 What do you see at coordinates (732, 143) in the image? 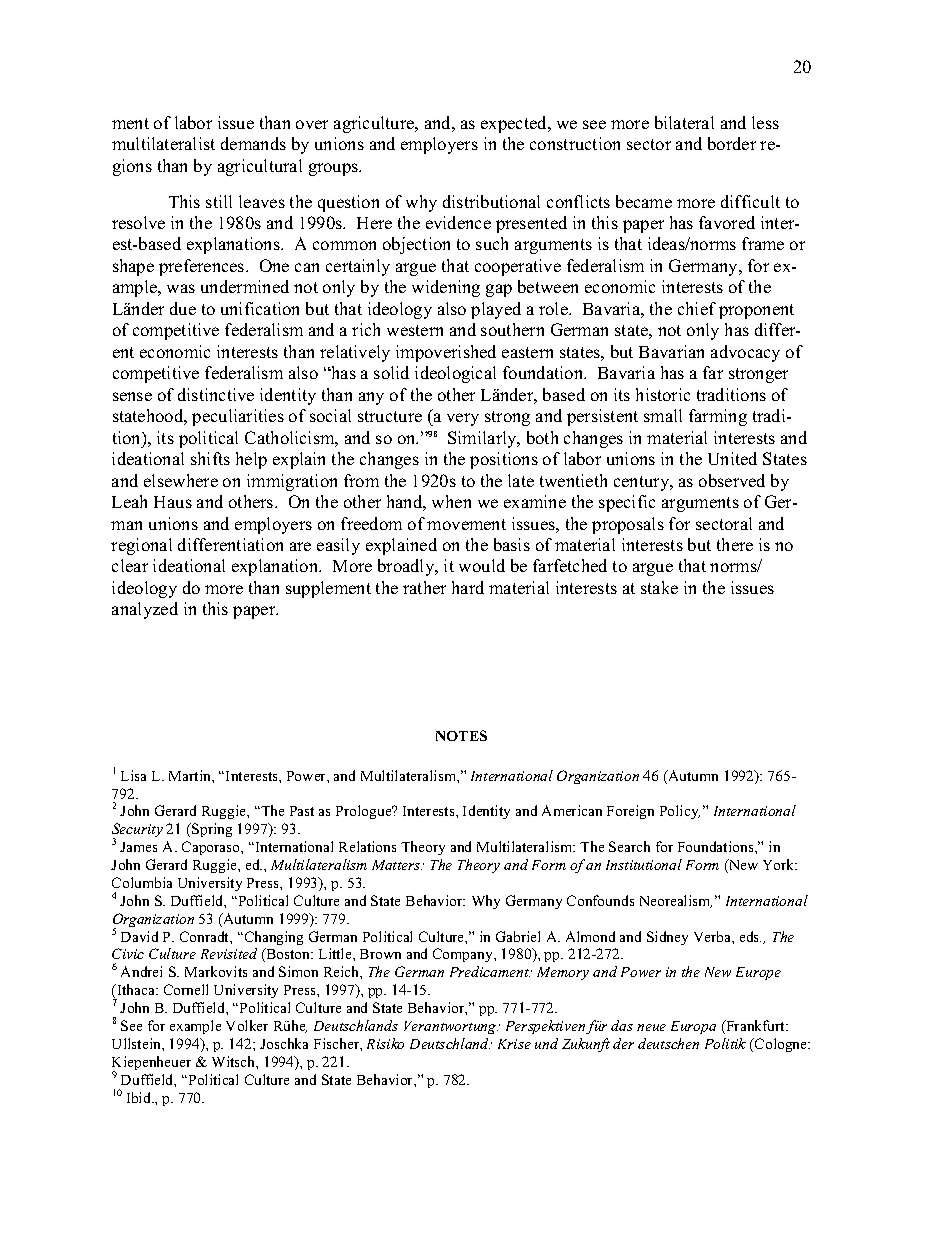
I see `border` at bounding box center [732, 143].
